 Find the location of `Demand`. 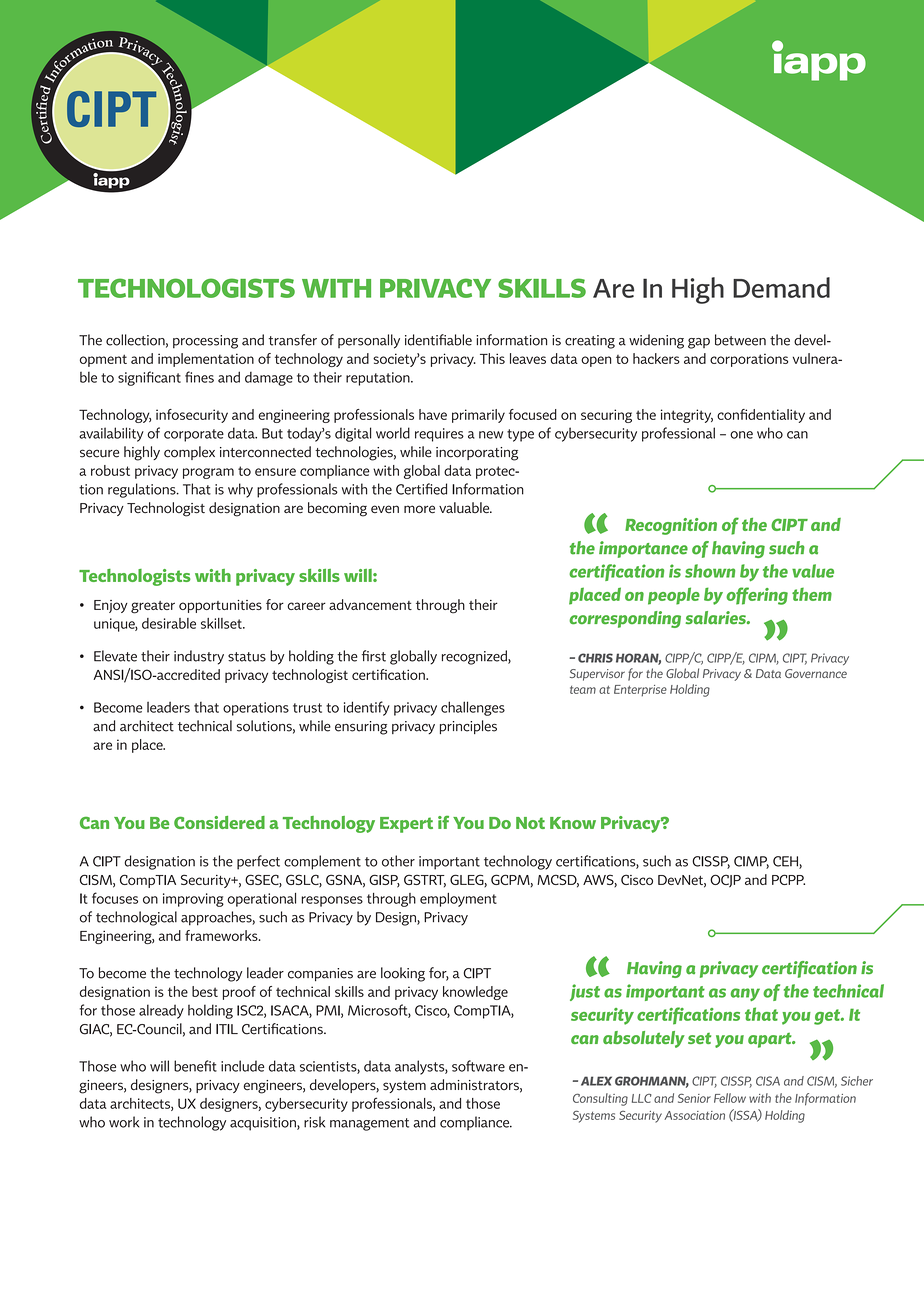

Demand is located at coordinates (781, 287).
